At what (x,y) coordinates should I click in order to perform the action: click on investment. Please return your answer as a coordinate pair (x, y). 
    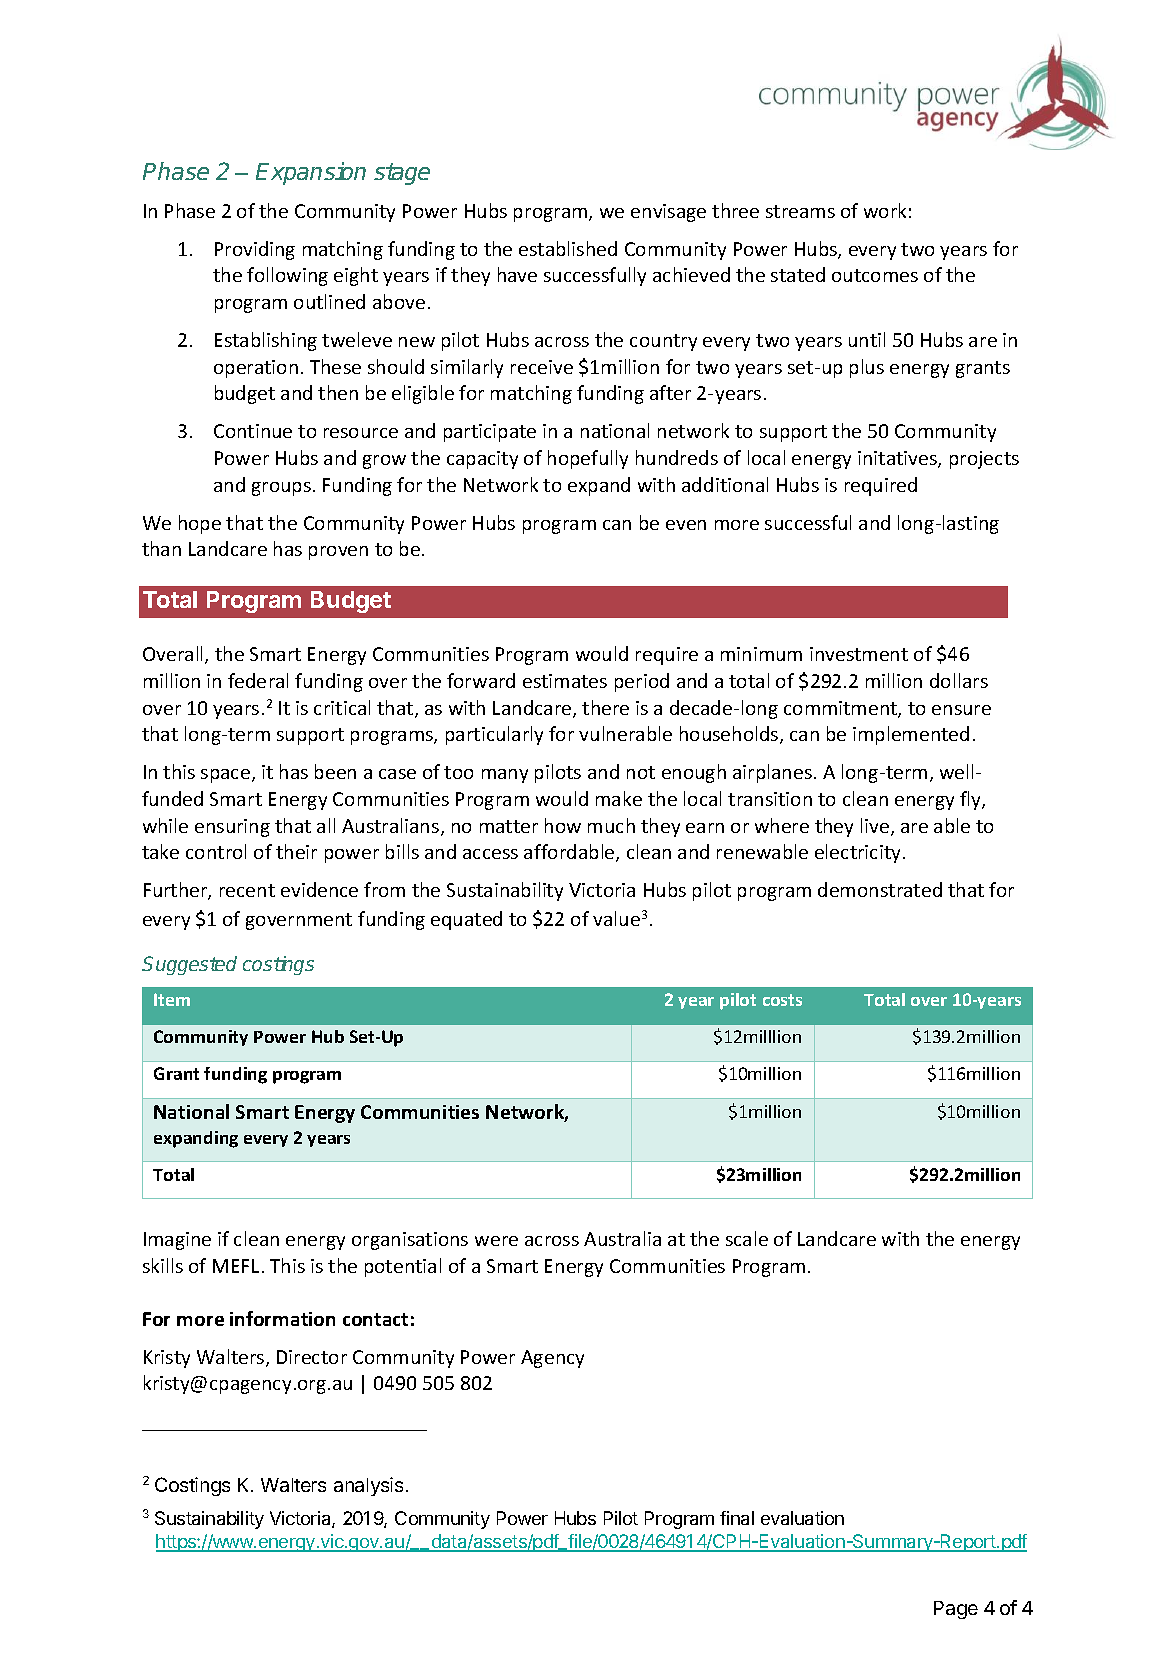
    Looking at the image, I should click on (859, 654).
